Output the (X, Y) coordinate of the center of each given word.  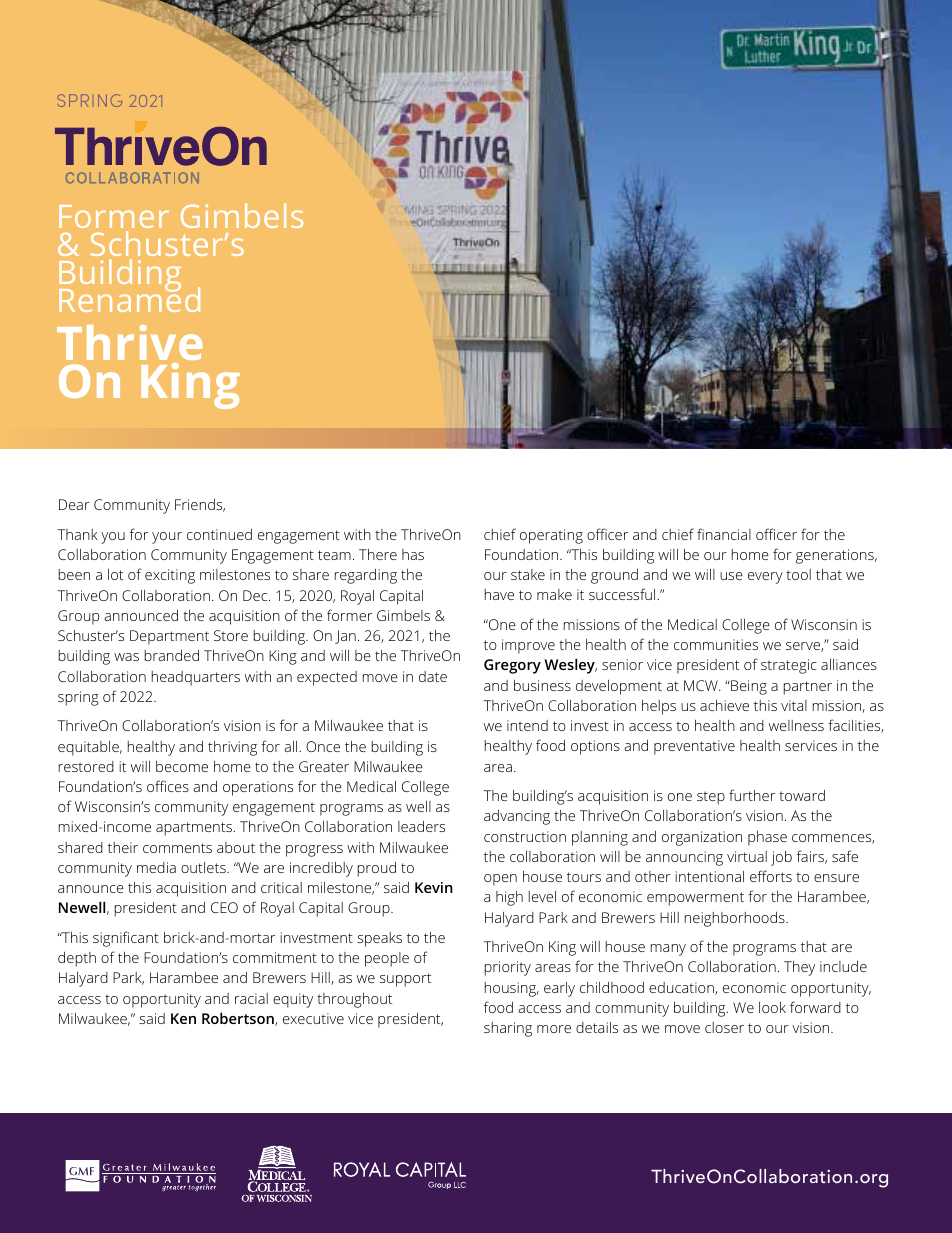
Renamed (129, 298)
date (433, 676)
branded (172, 655)
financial (724, 534)
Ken (183, 1018)
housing (512, 989)
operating (551, 536)
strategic (789, 666)
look (772, 1007)
